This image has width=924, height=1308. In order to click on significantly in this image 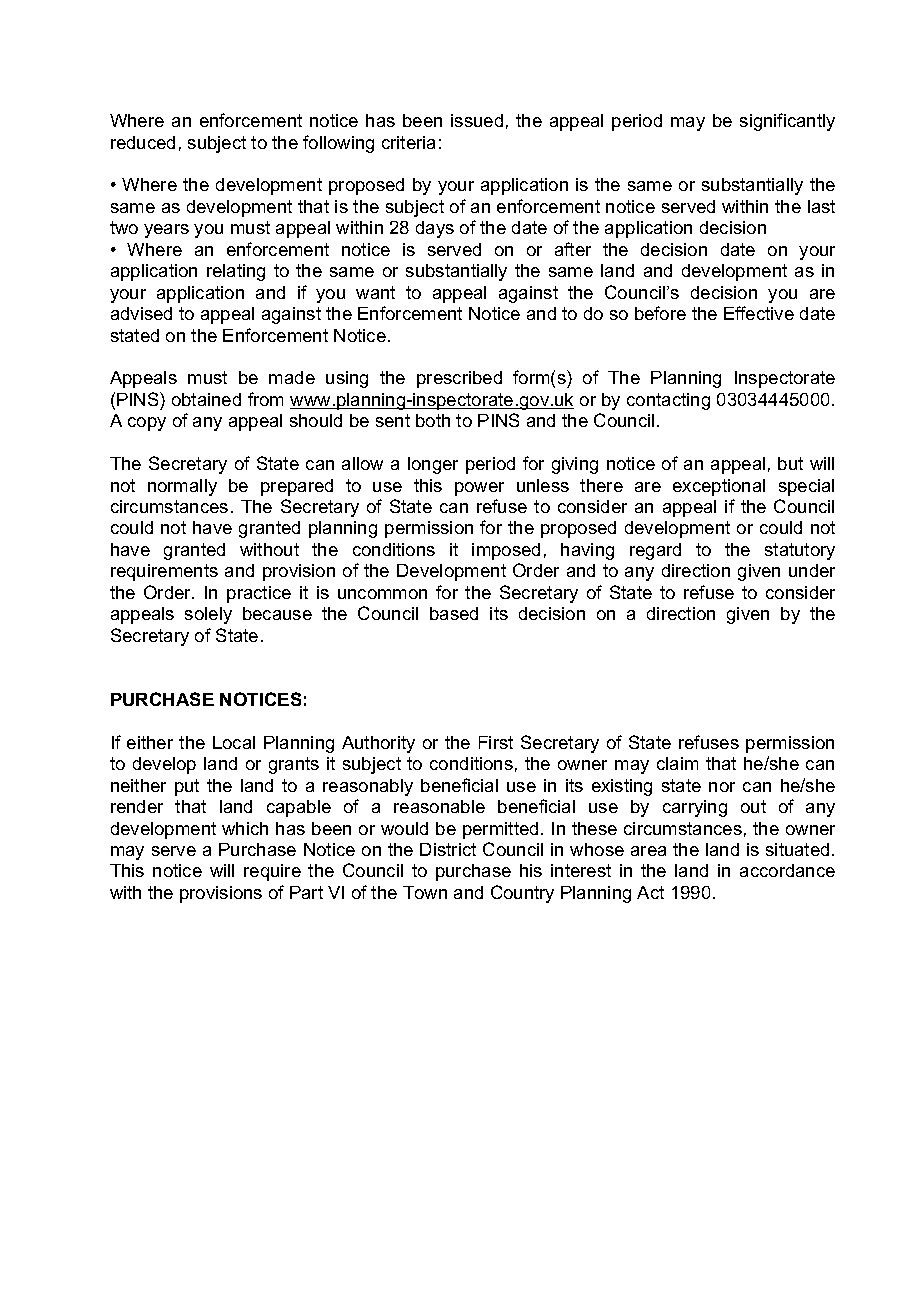, I will do `click(787, 122)`.
